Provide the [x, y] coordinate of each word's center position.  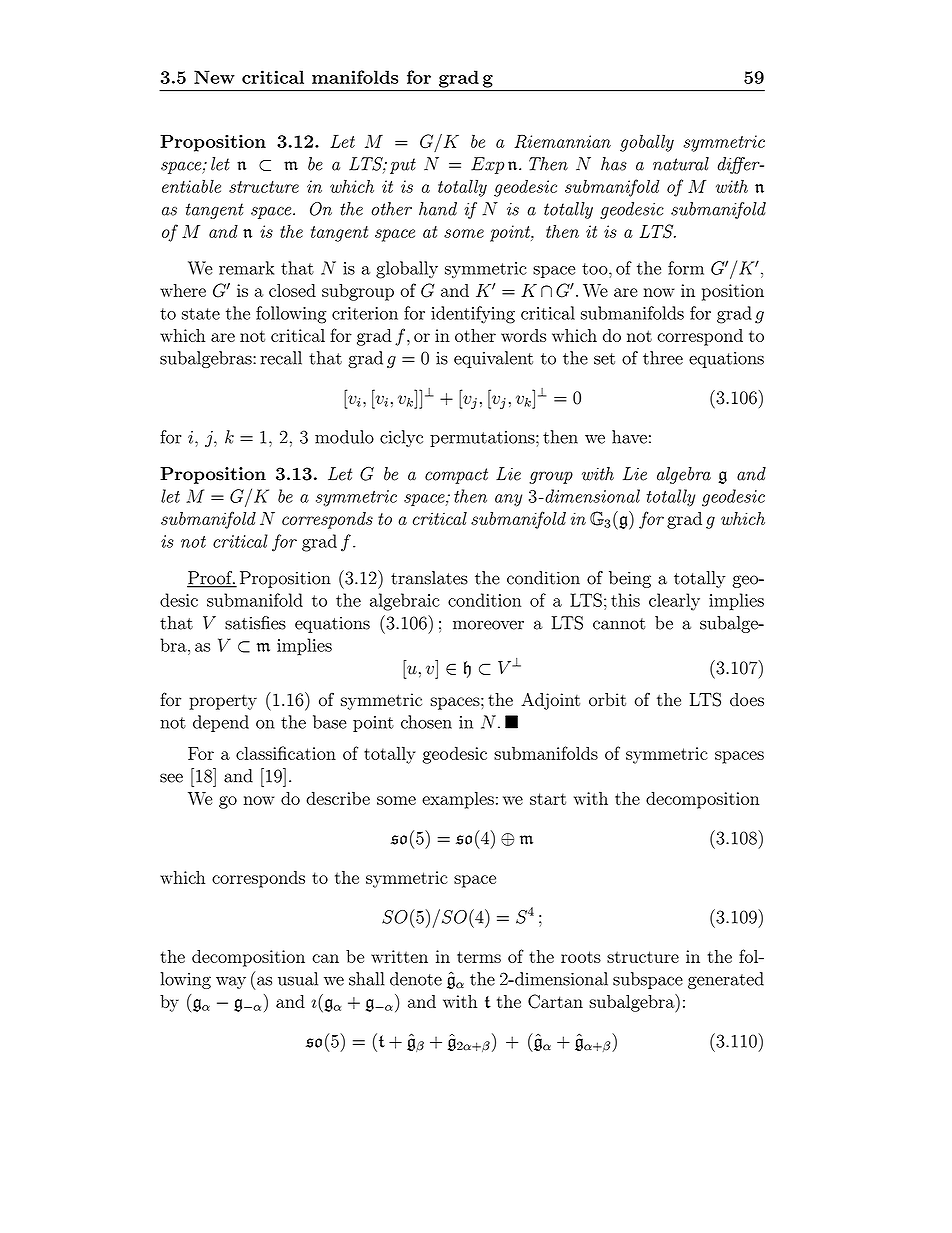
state [201, 314]
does [747, 699]
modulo [344, 437]
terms [479, 957]
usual [298, 979]
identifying [473, 315]
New [214, 77]
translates [429, 578]
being [630, 579]
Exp [487, 165]
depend [221, 723]
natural [681, 164]
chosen [426, 722]
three [663, 358]
